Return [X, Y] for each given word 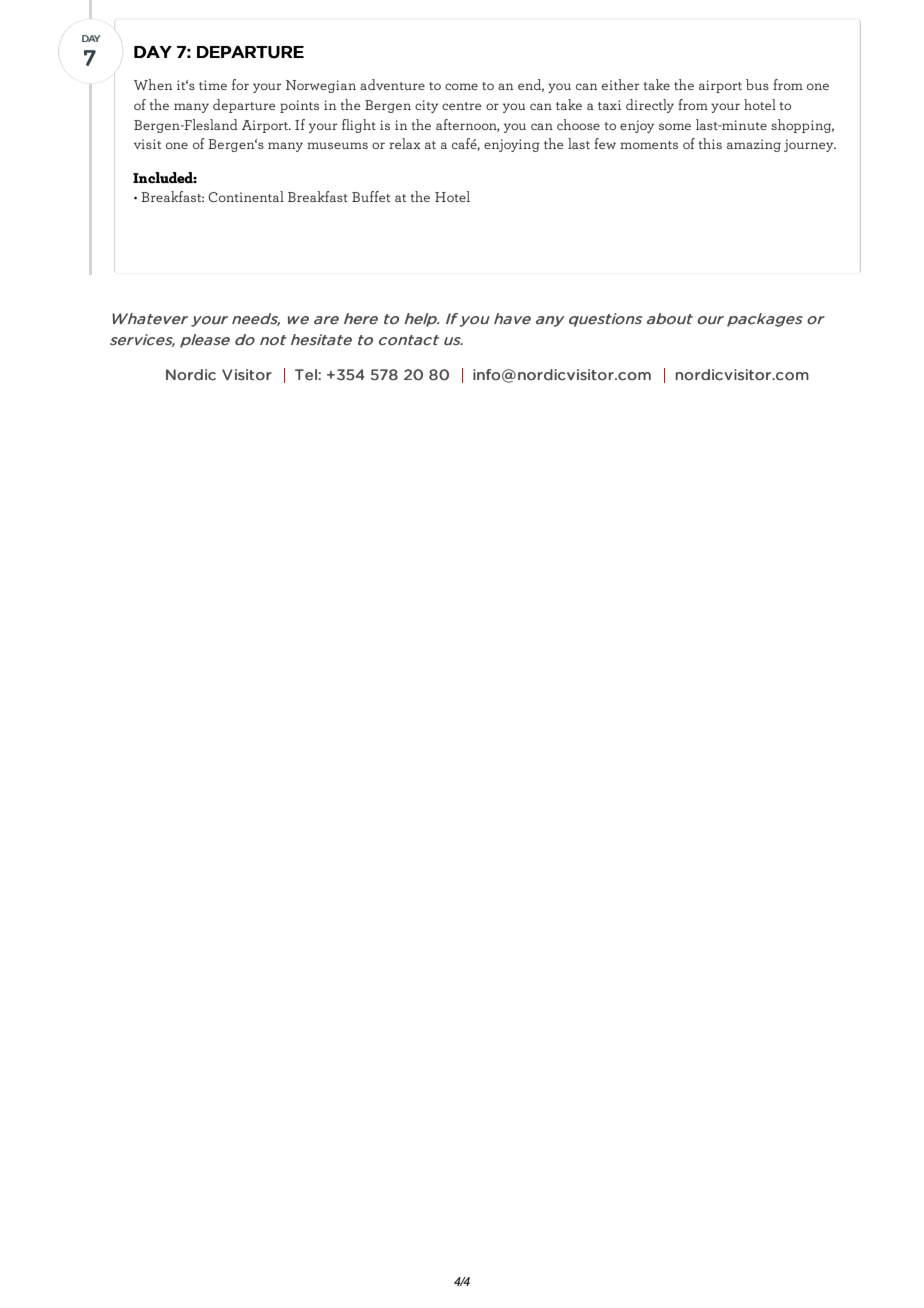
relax [404, 143]
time [213, 85]
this [710, 143]
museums [337, 145]
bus [757, 84]
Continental [246, 196]
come [461, 86]
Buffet [371, 196]
